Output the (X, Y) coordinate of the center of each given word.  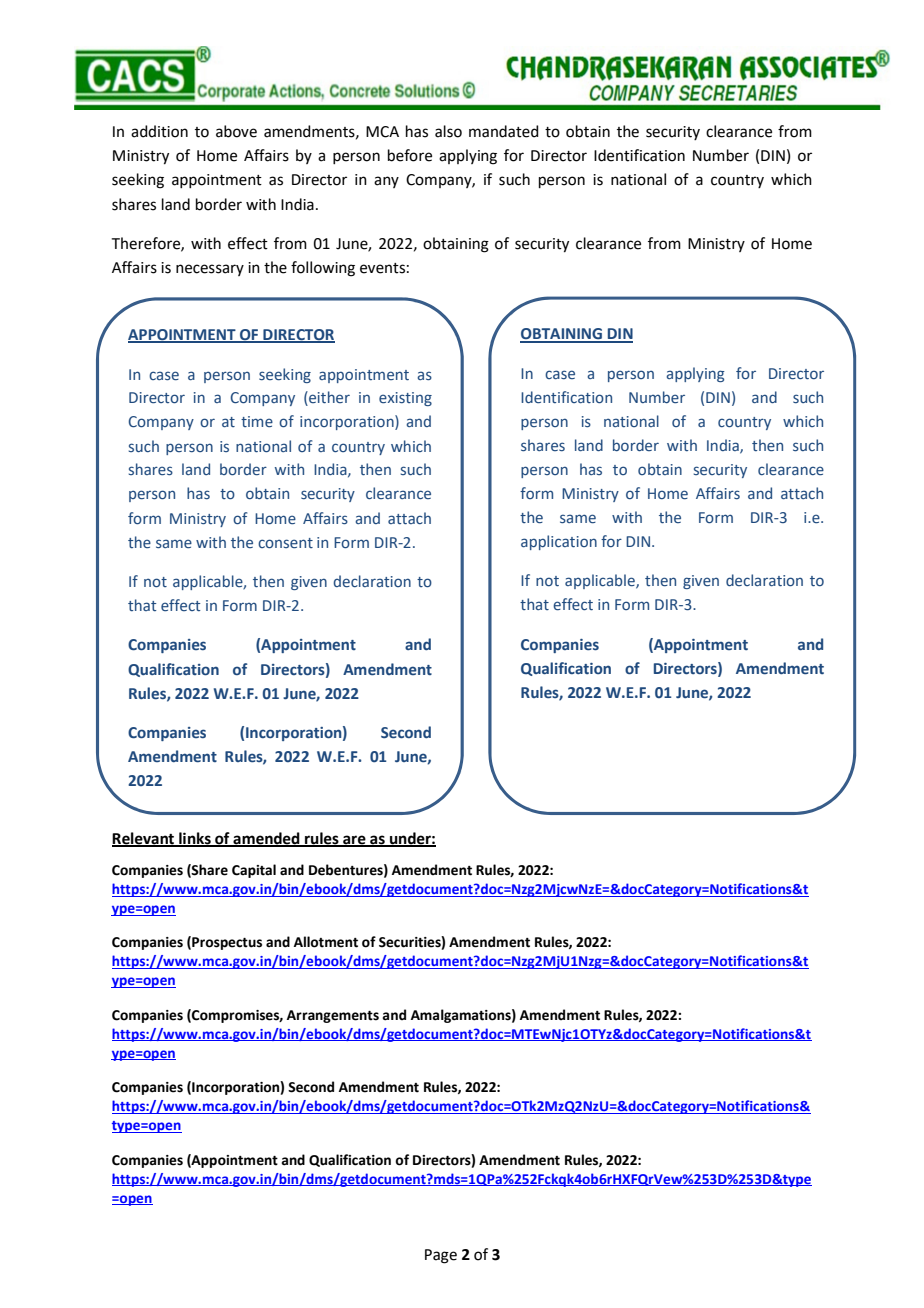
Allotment (326, 942)
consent (285, 543)
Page (441, 1256)
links (195, 839)
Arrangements (333, 1016)
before (410, 155)
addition (159, 131)
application (559, 542)
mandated (504, 131)
